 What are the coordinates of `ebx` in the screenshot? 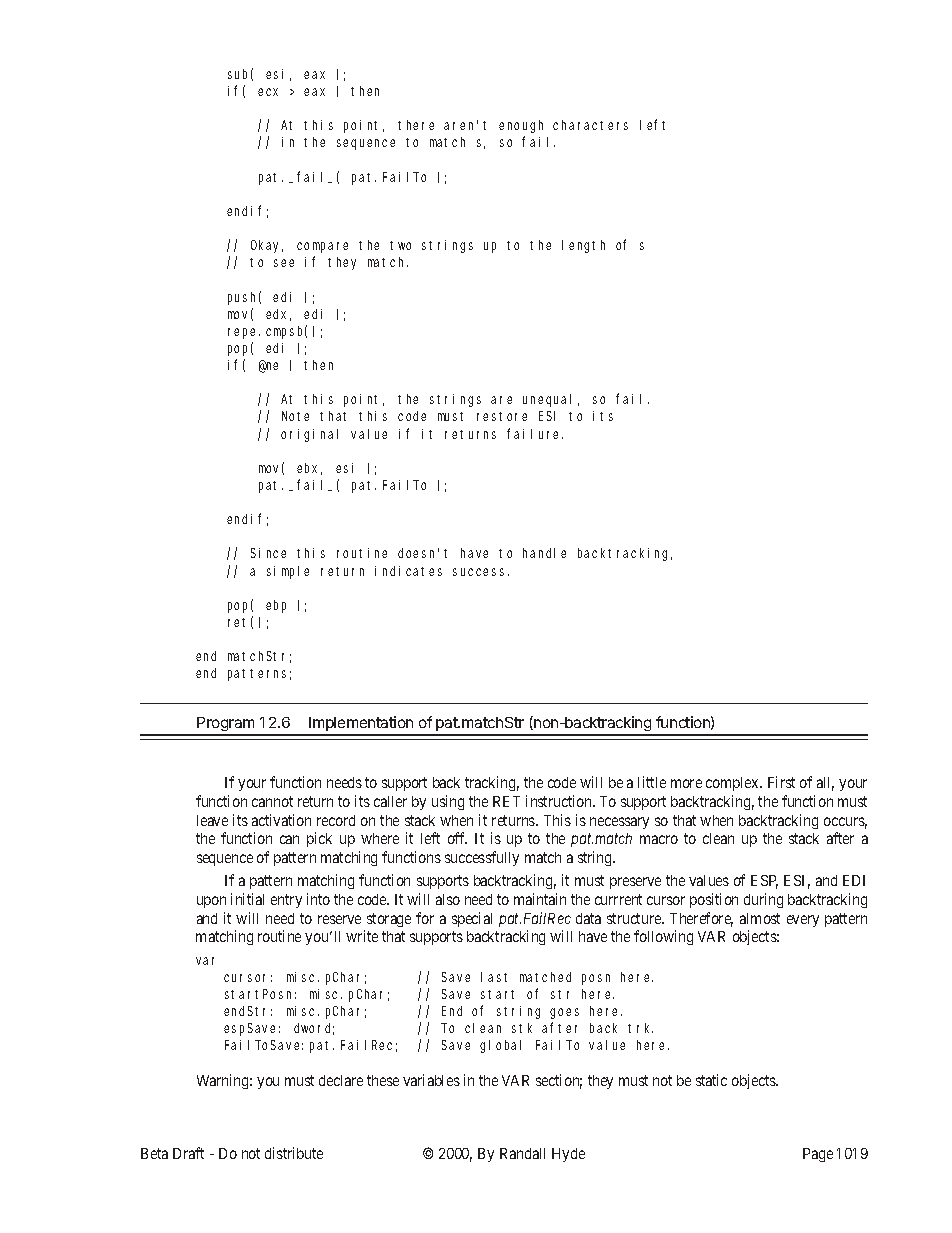 It's located at (309, 469).
